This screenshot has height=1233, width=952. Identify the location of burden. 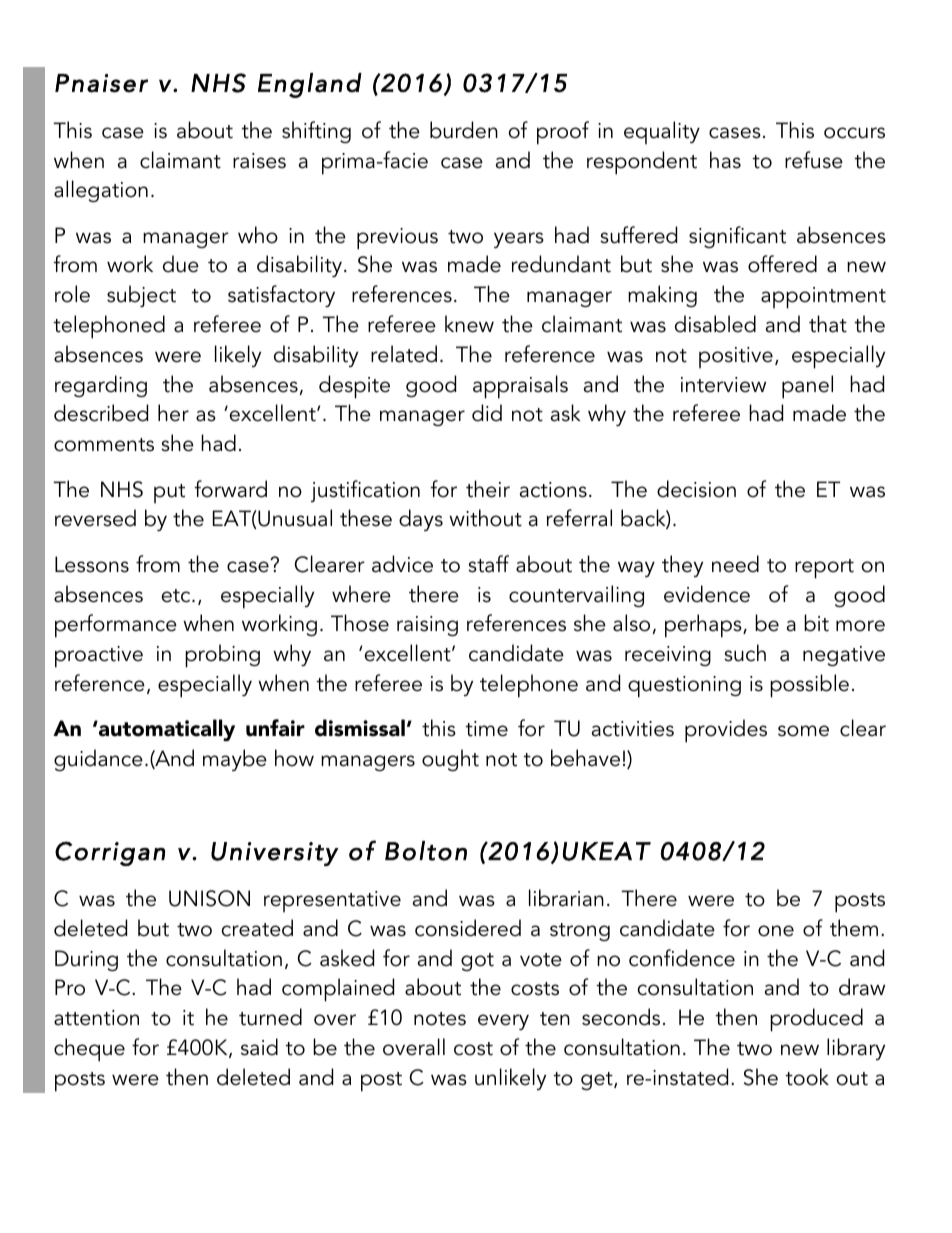
(464, 130).
